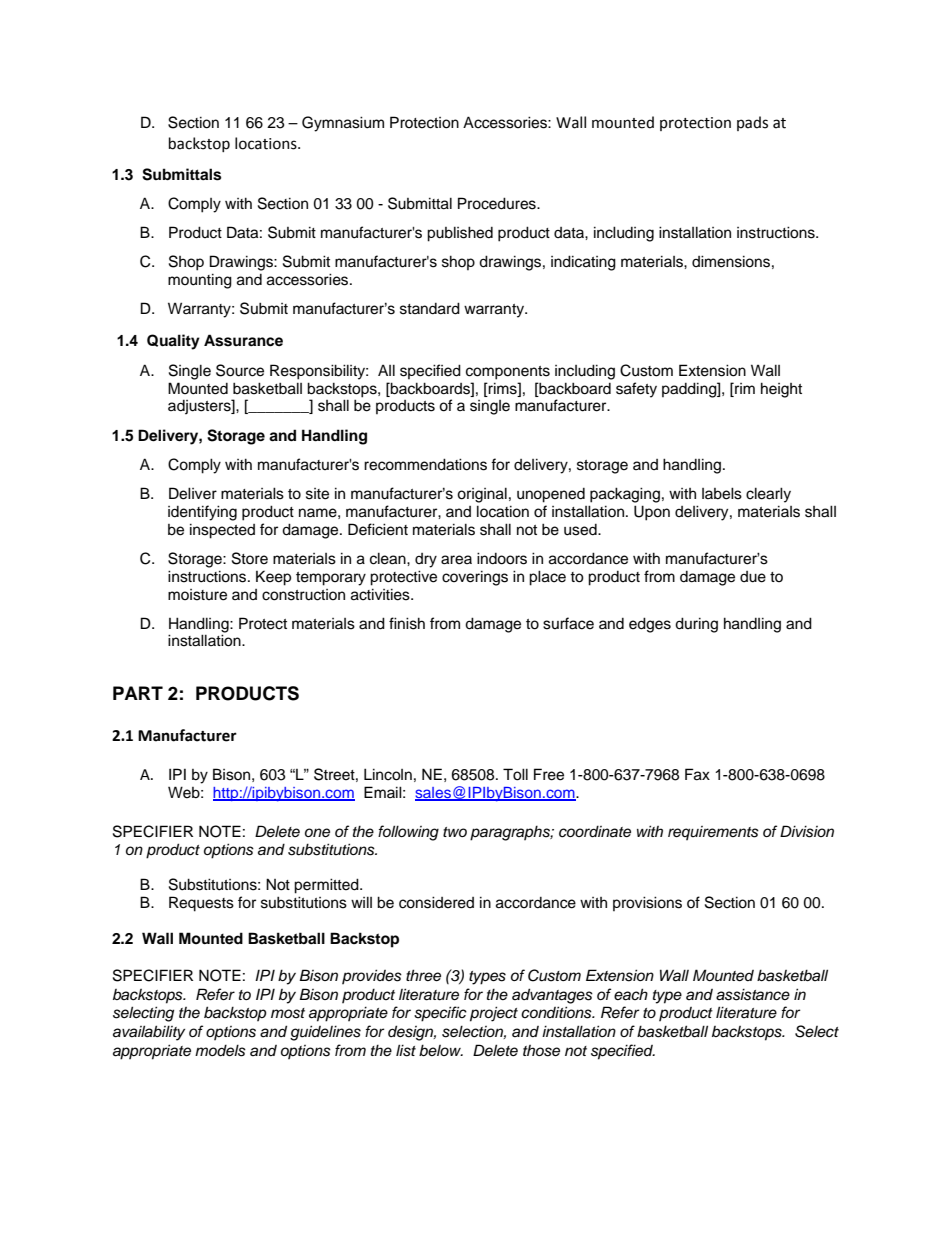 Image resolution: width=952 pixels, height=1233 pixels. Describe the element at coordinates (220, 1050) in the page. I see `models` at that location.
